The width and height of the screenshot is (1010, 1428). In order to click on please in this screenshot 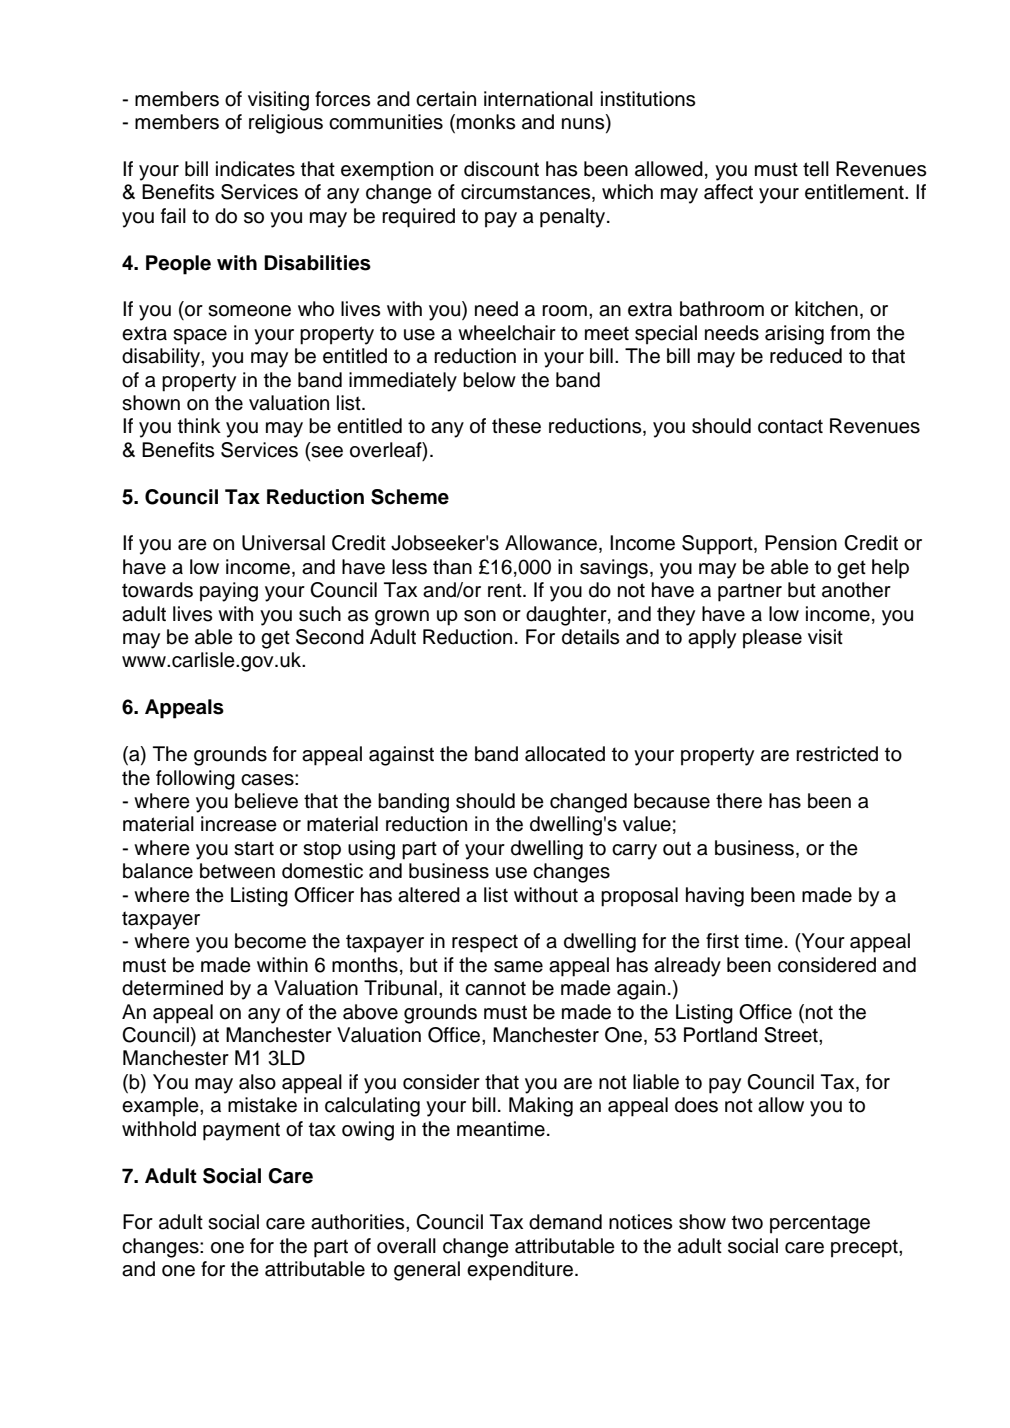, I will do `click(772, 639)`.
